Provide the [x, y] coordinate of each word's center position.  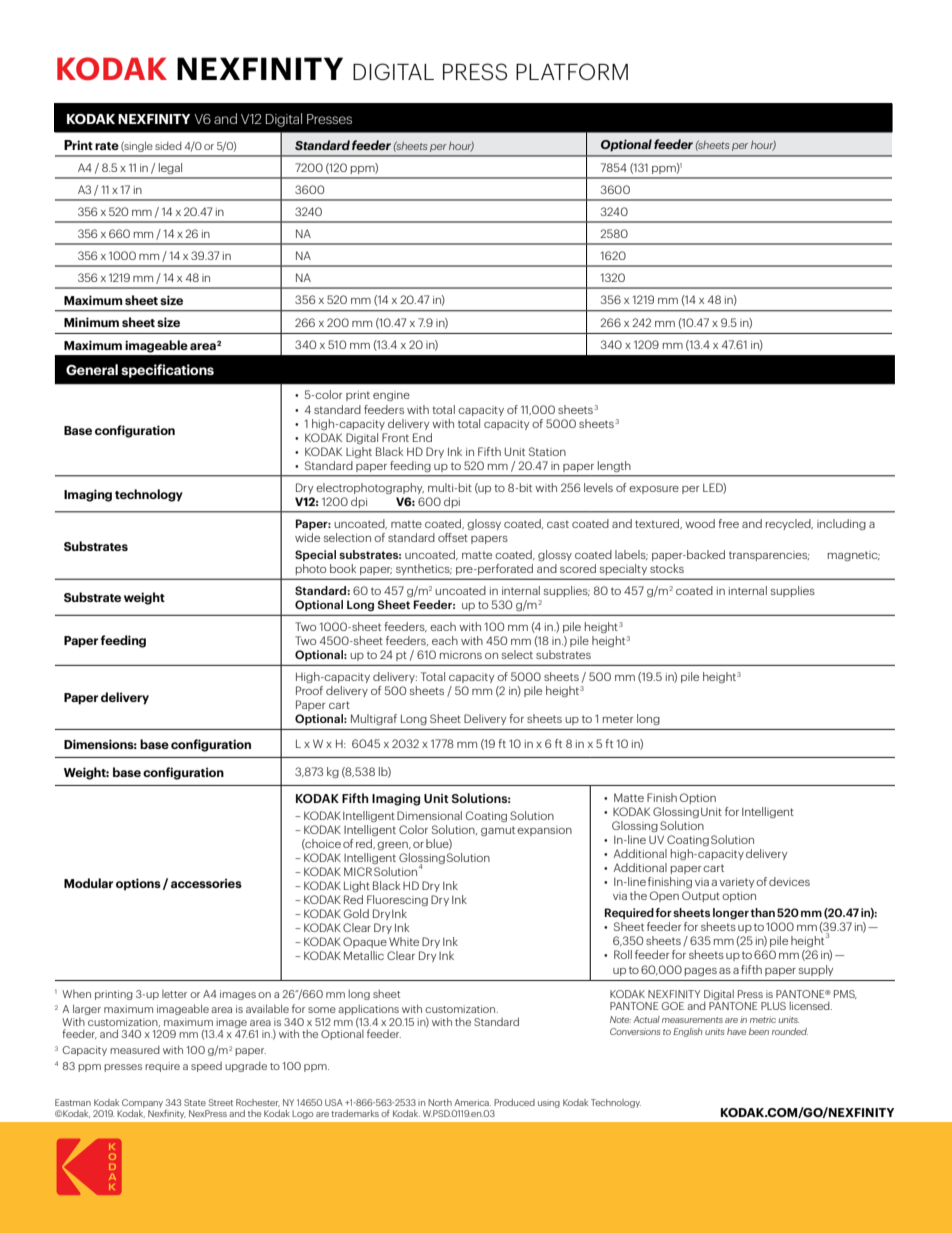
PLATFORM [572, 71]
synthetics [424, 569]
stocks [667, 568]
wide [307, 537]
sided [168, 146]
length [614, 466]
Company [142, 1103]
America [472, 1102]
